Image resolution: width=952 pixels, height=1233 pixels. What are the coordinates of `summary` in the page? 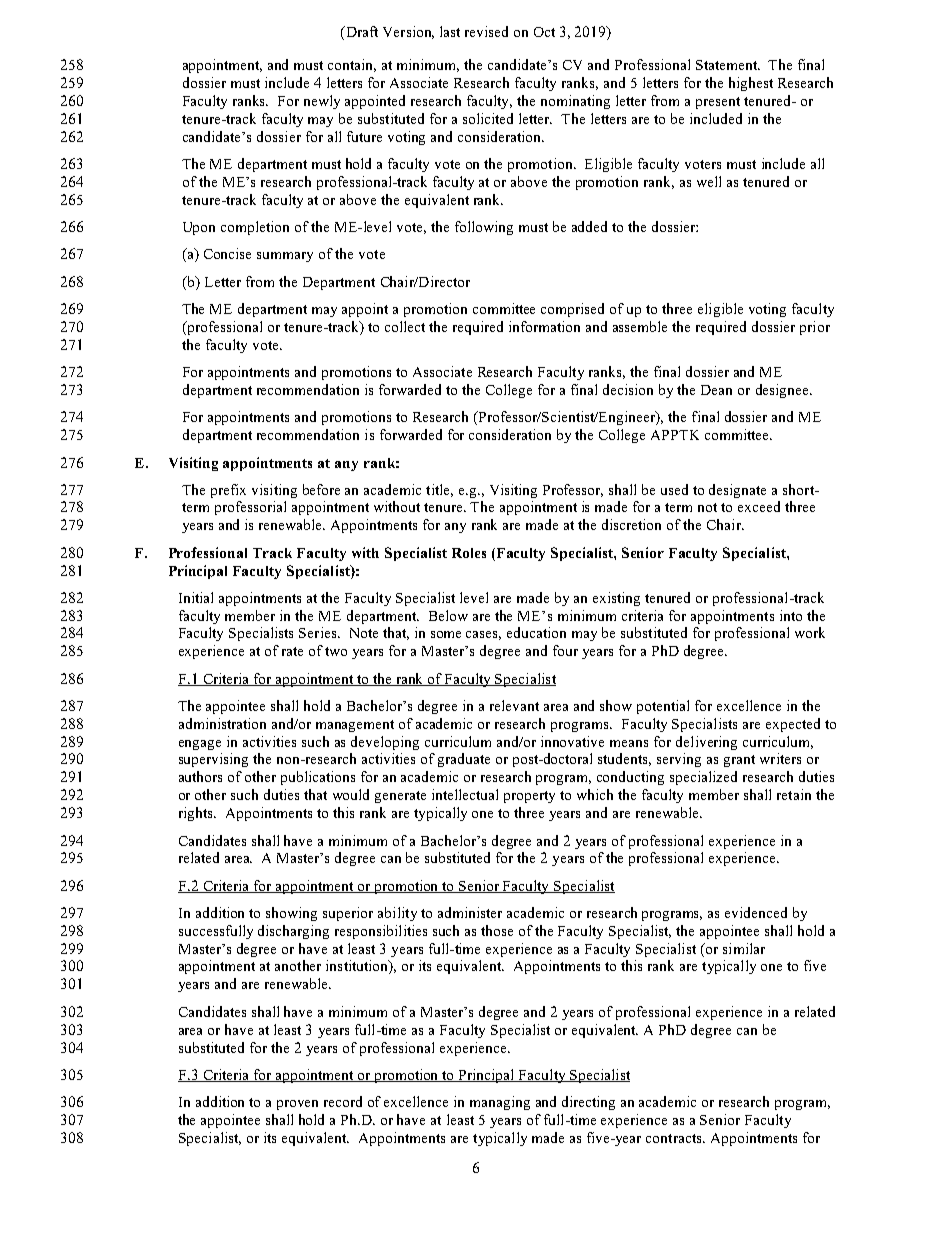 It's located at (285, 257).
